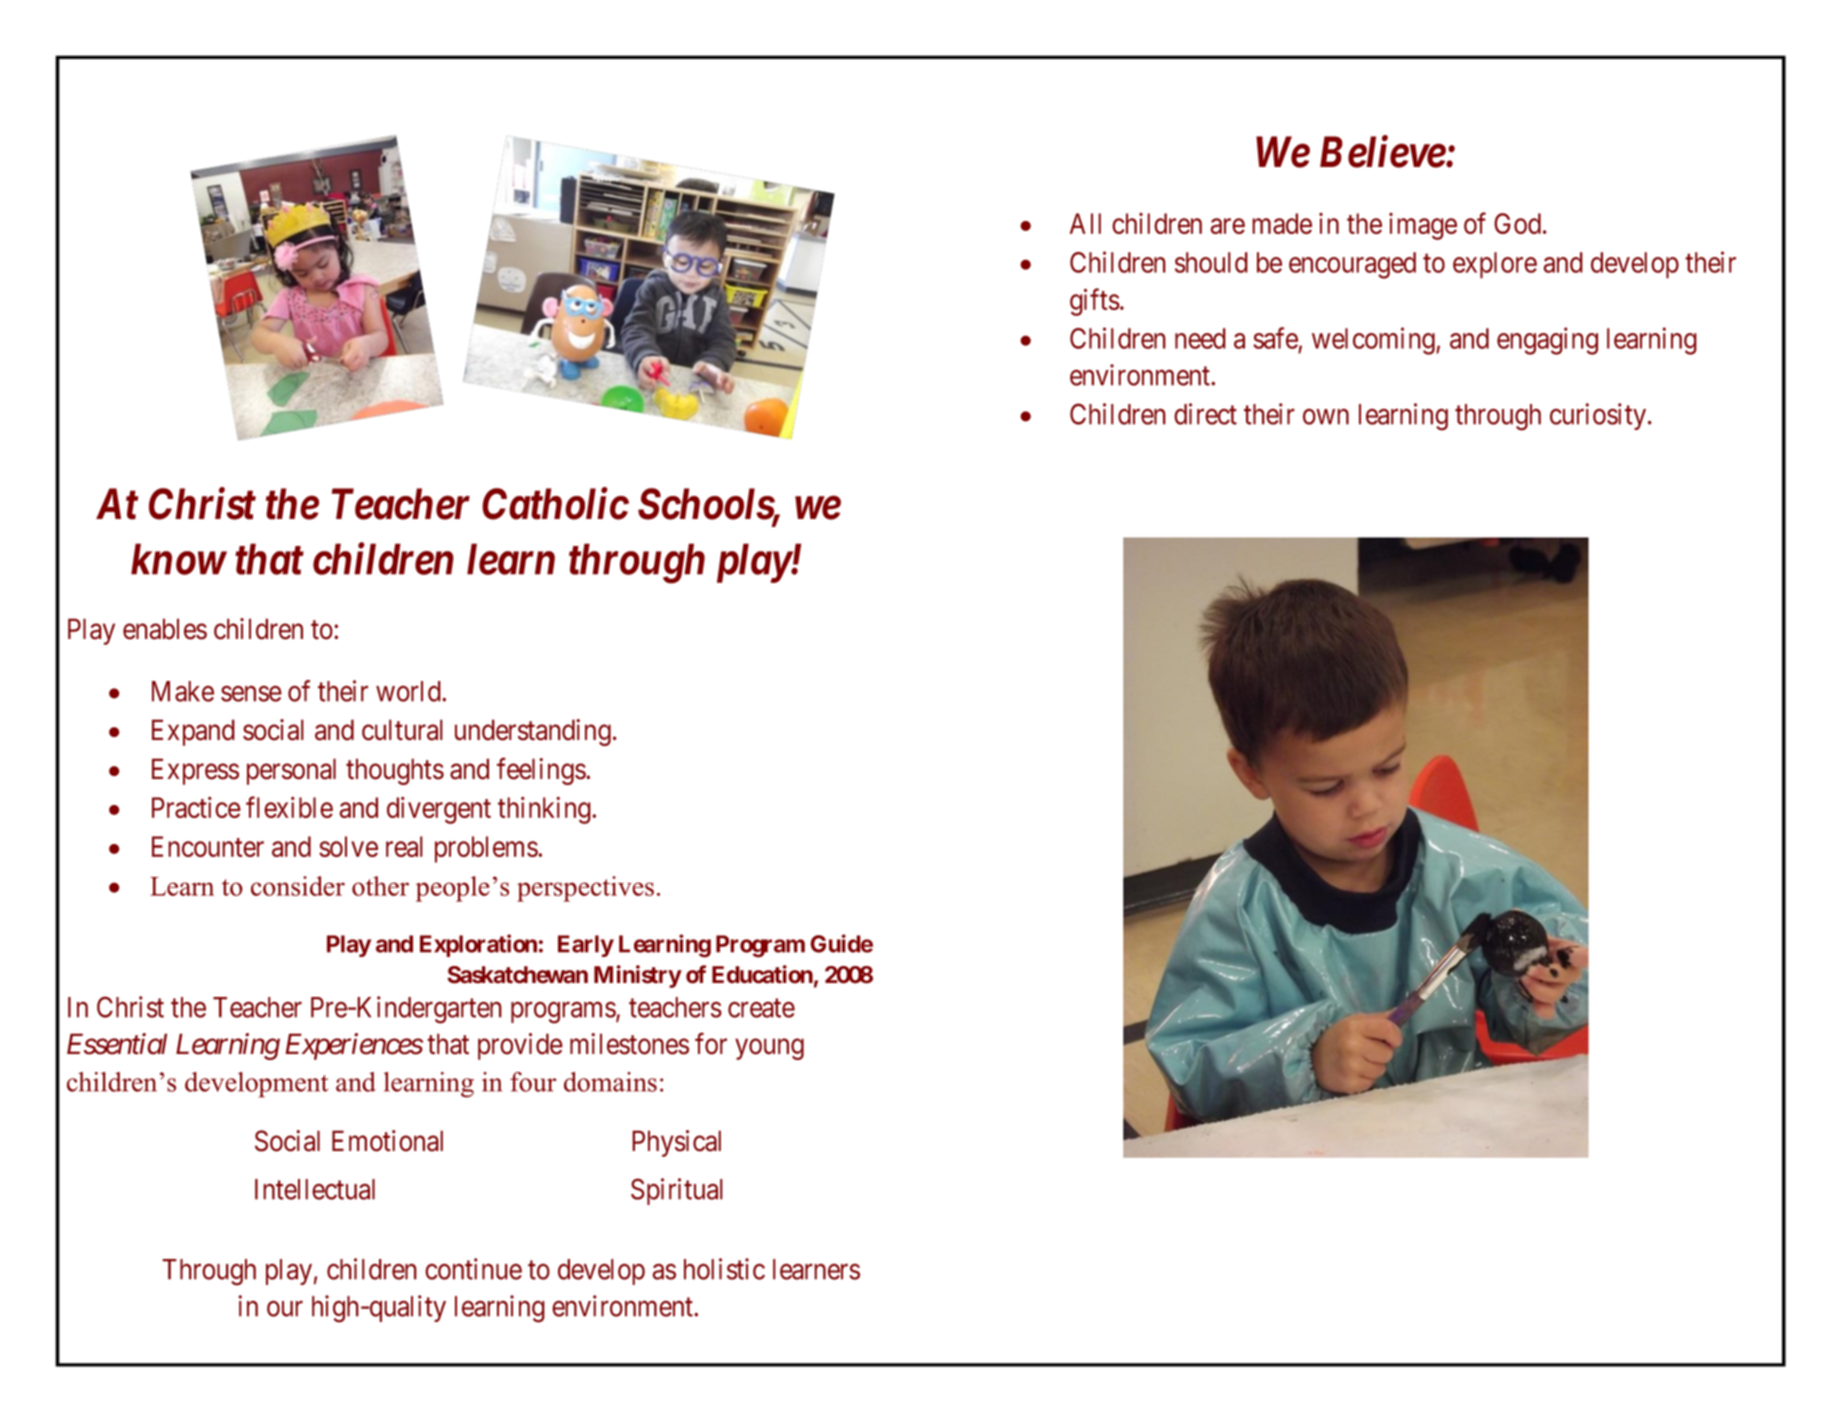  I want to click on gifts, so click(1095, 302).
